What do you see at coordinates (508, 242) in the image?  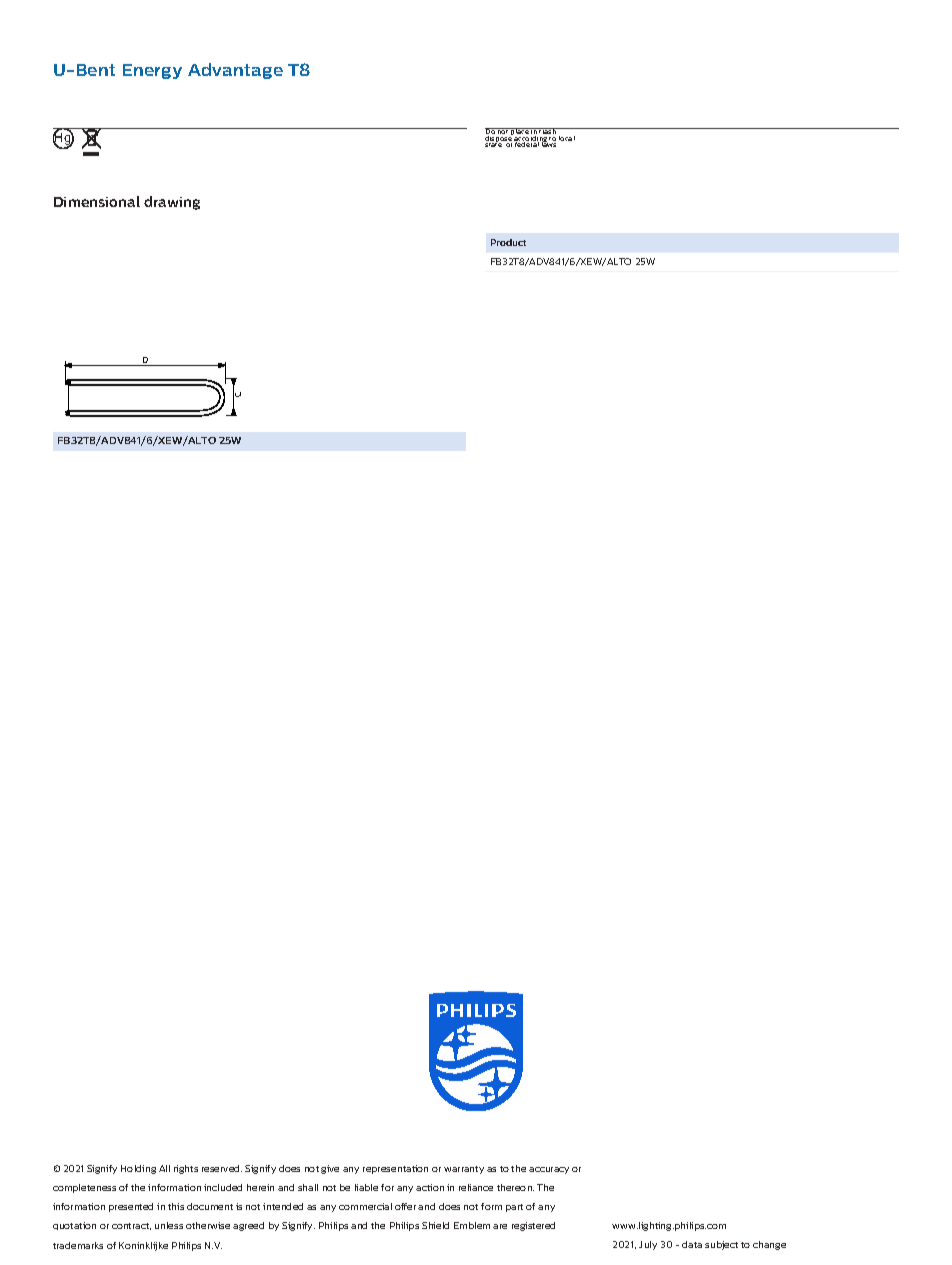 I see `Product` at bounding box center [508, 242].
